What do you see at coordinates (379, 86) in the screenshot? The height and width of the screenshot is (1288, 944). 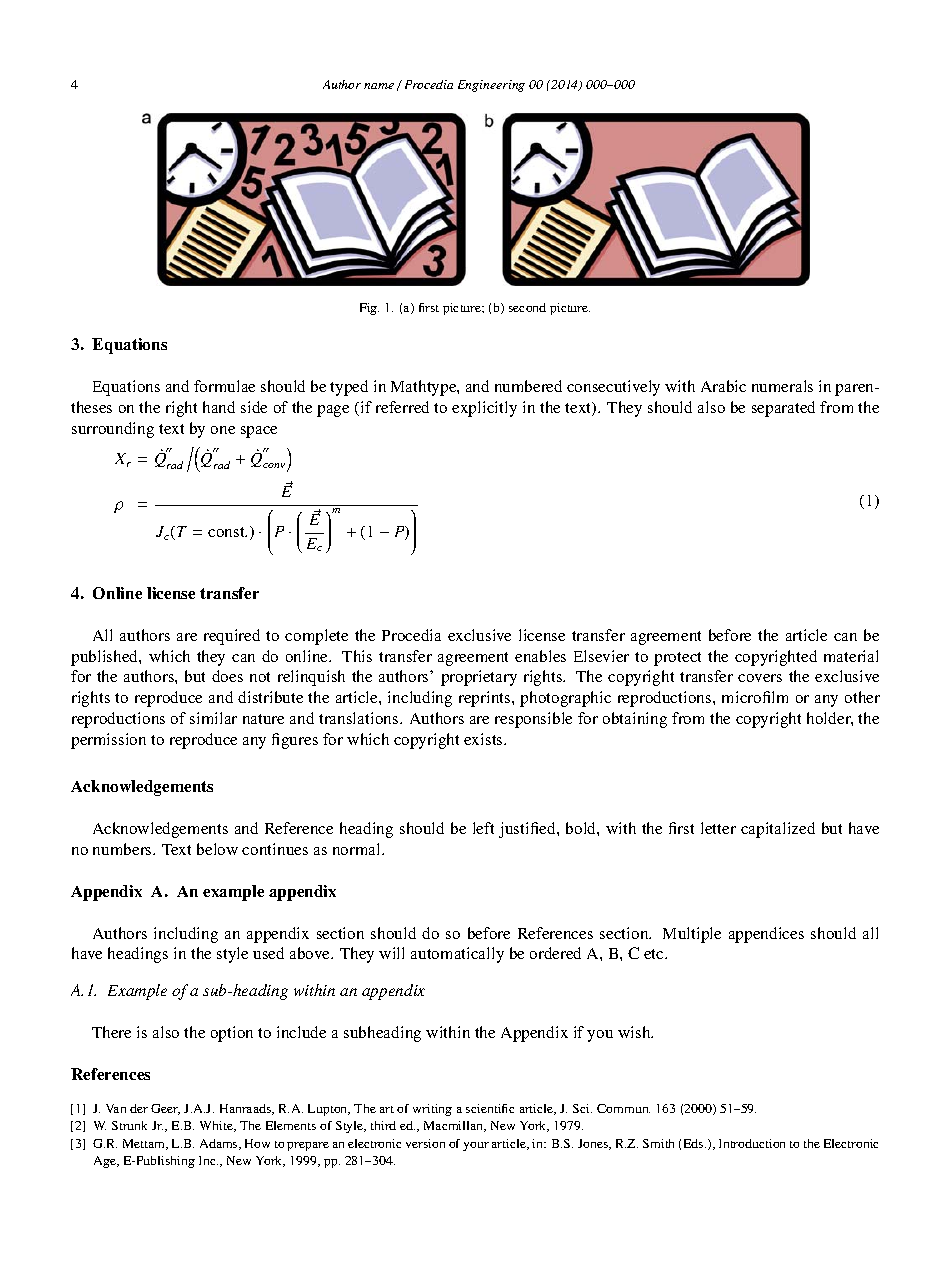 I see `name` at bounding box center [379, 86].
